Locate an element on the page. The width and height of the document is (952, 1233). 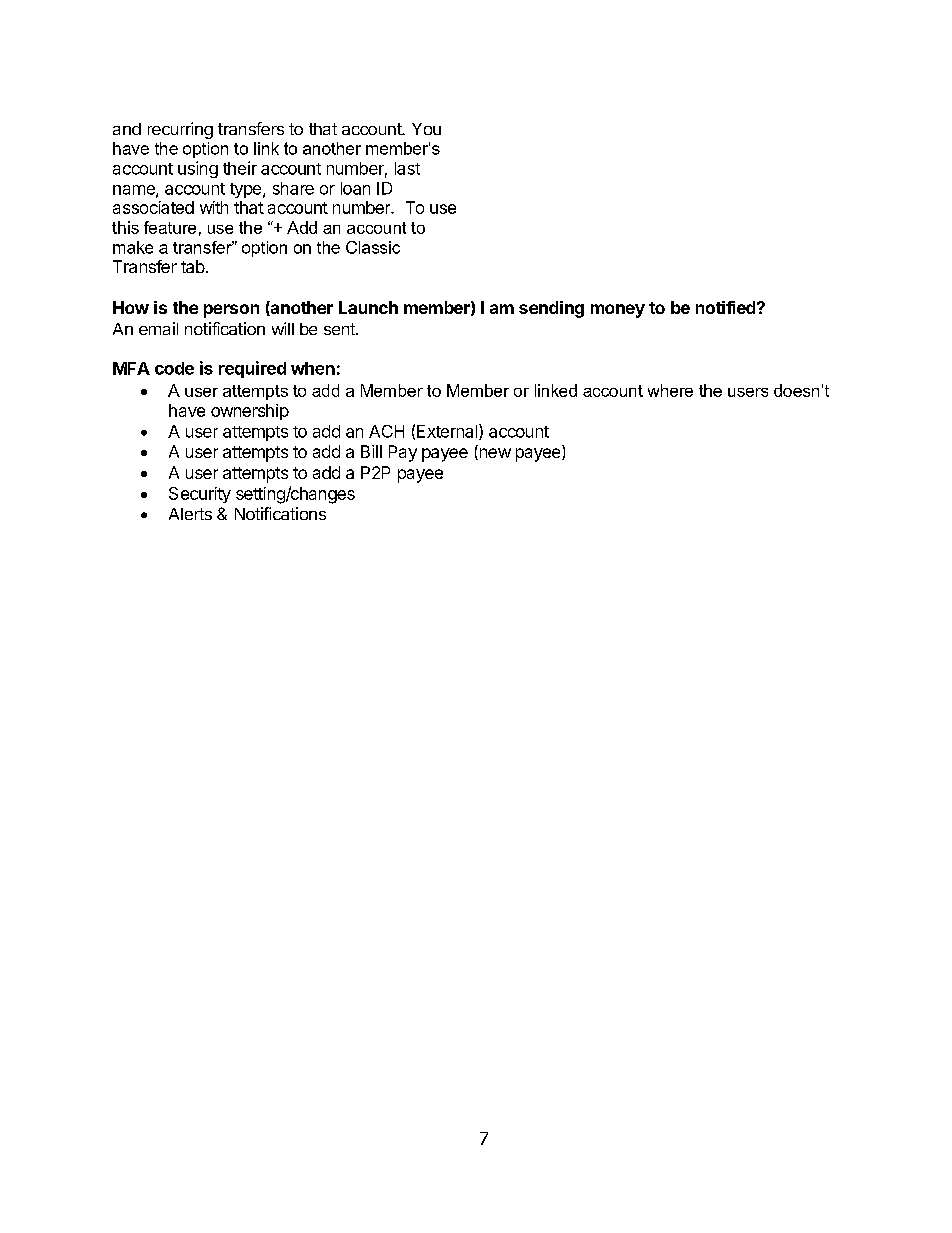
last is located at coordinates (407, 168).
